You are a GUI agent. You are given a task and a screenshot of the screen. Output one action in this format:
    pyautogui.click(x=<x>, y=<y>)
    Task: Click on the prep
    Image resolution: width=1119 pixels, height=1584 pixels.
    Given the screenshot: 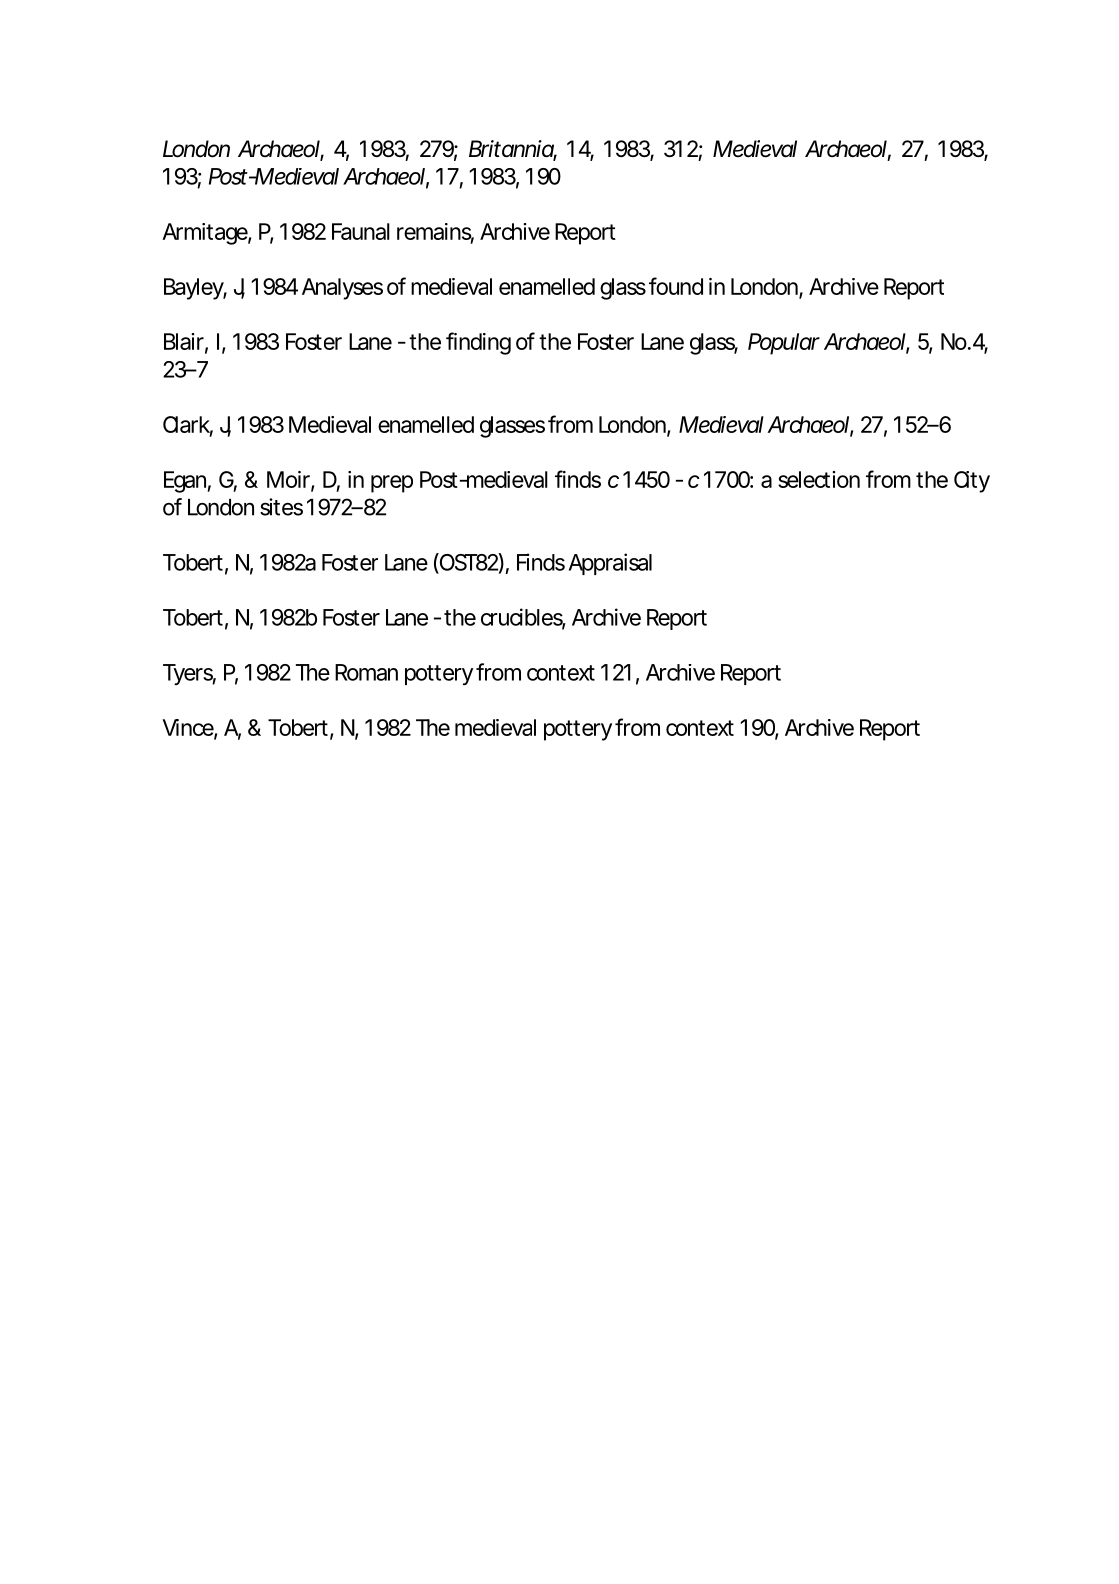 What is the action you would take?
    pyautogui.click(x=392, y=484)
